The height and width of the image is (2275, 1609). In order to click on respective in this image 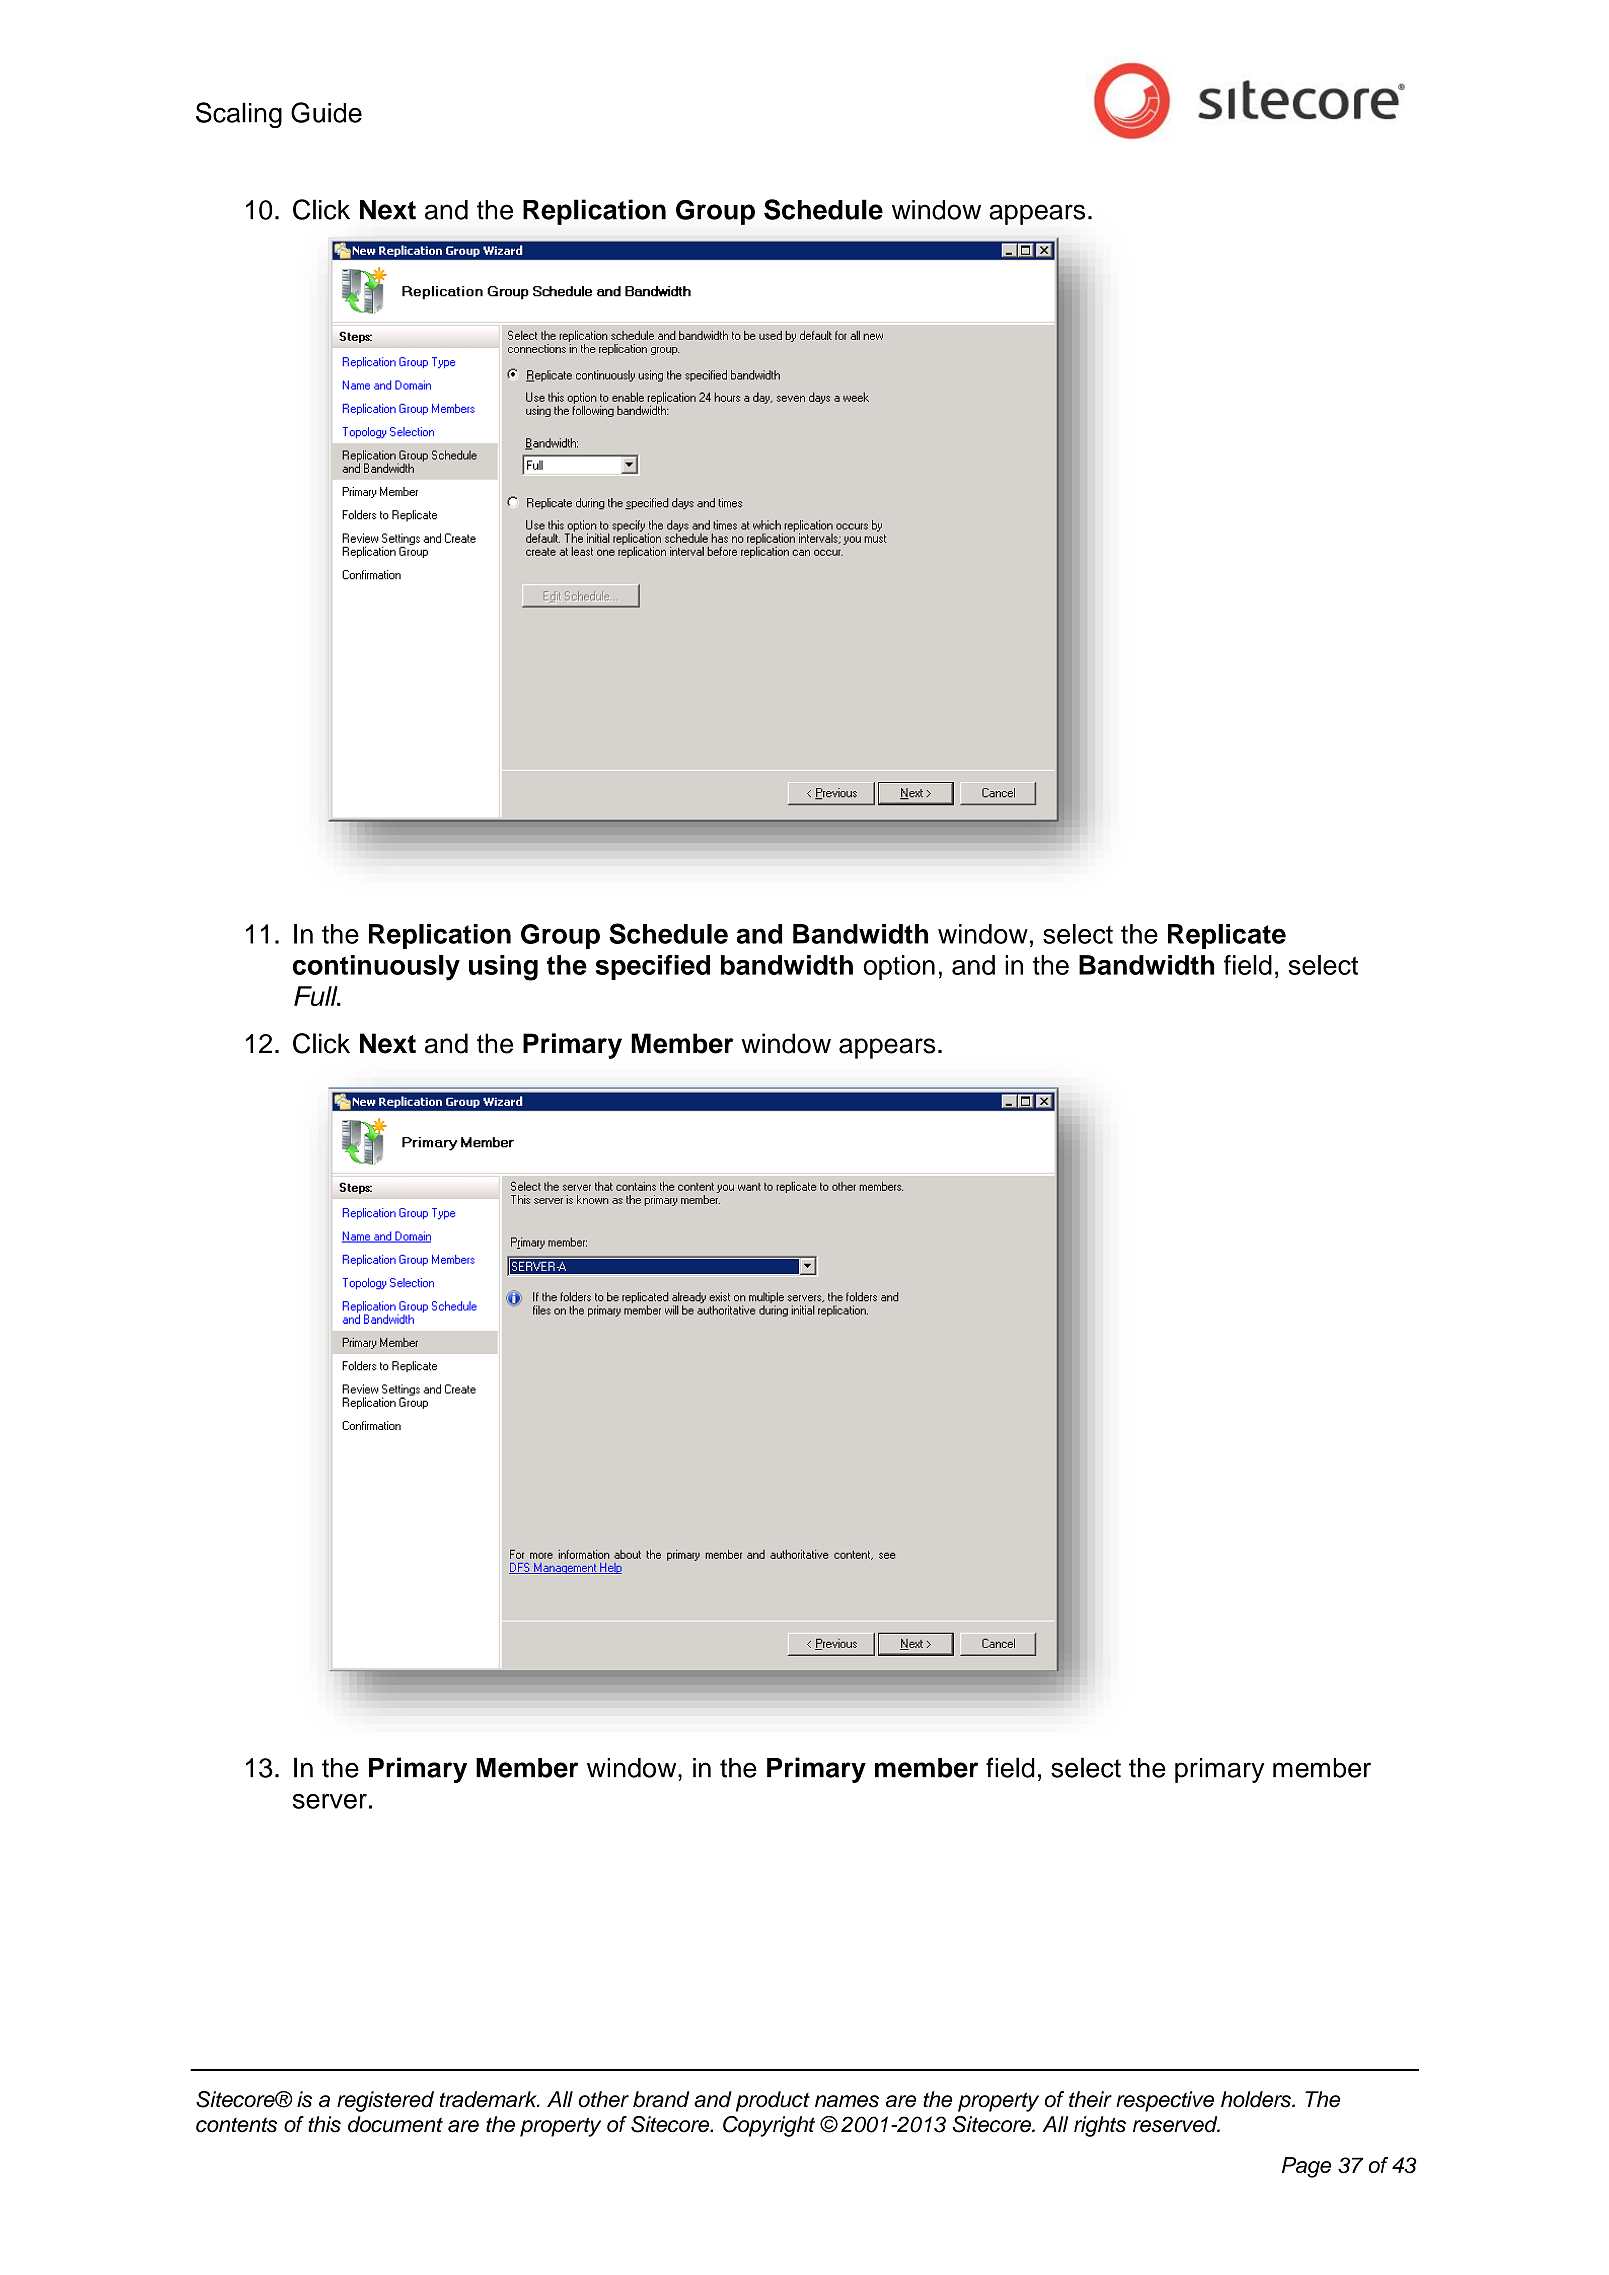, I will do `click(1165, 2101)`.
